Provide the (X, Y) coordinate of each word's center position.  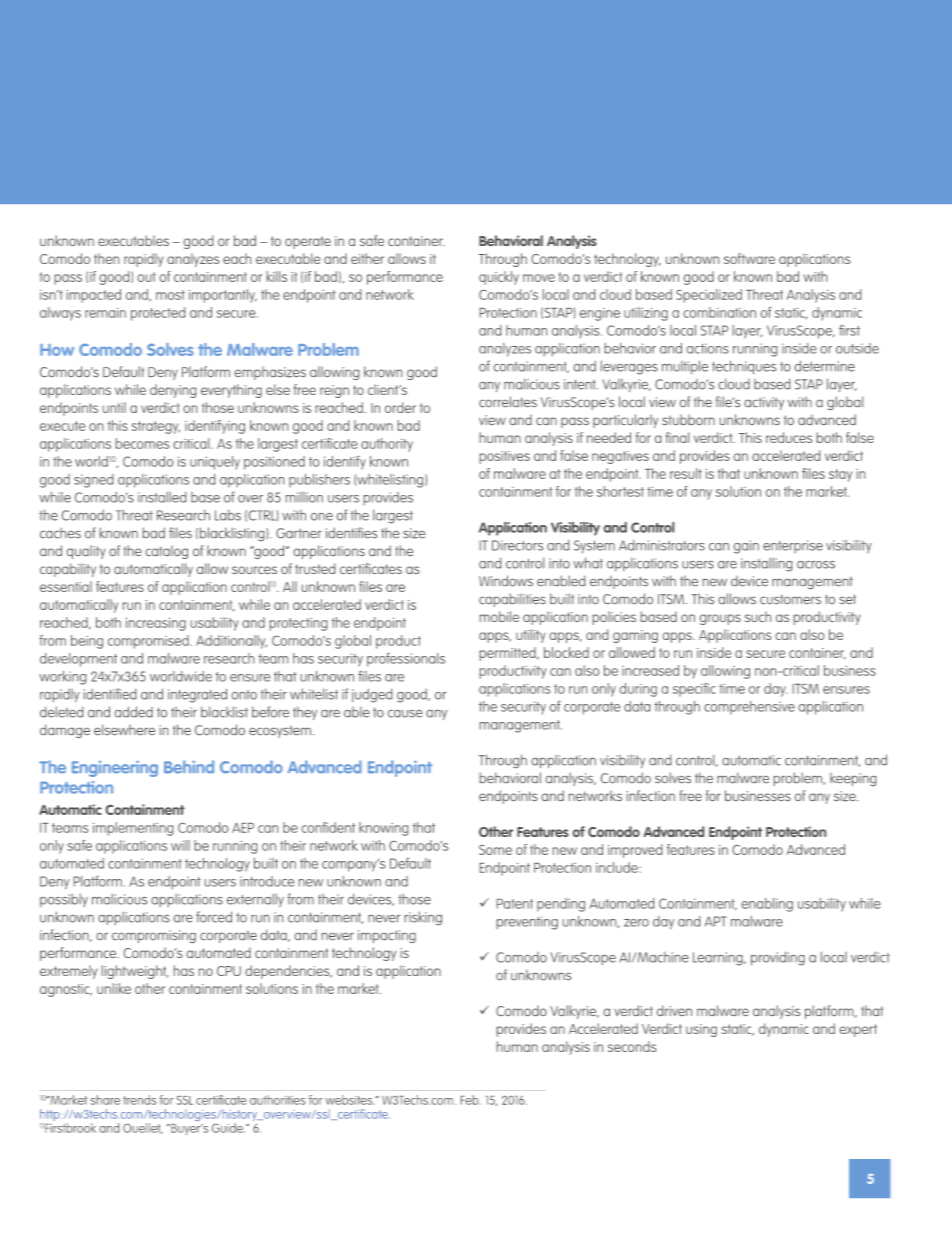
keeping (853, 779)
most (170, 295)
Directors (517, 545)
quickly (499, 278)
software (749, 258)
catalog (167, 552)
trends (139, 1100)
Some (495, 850)
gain (746, 547)
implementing (133, 829)
